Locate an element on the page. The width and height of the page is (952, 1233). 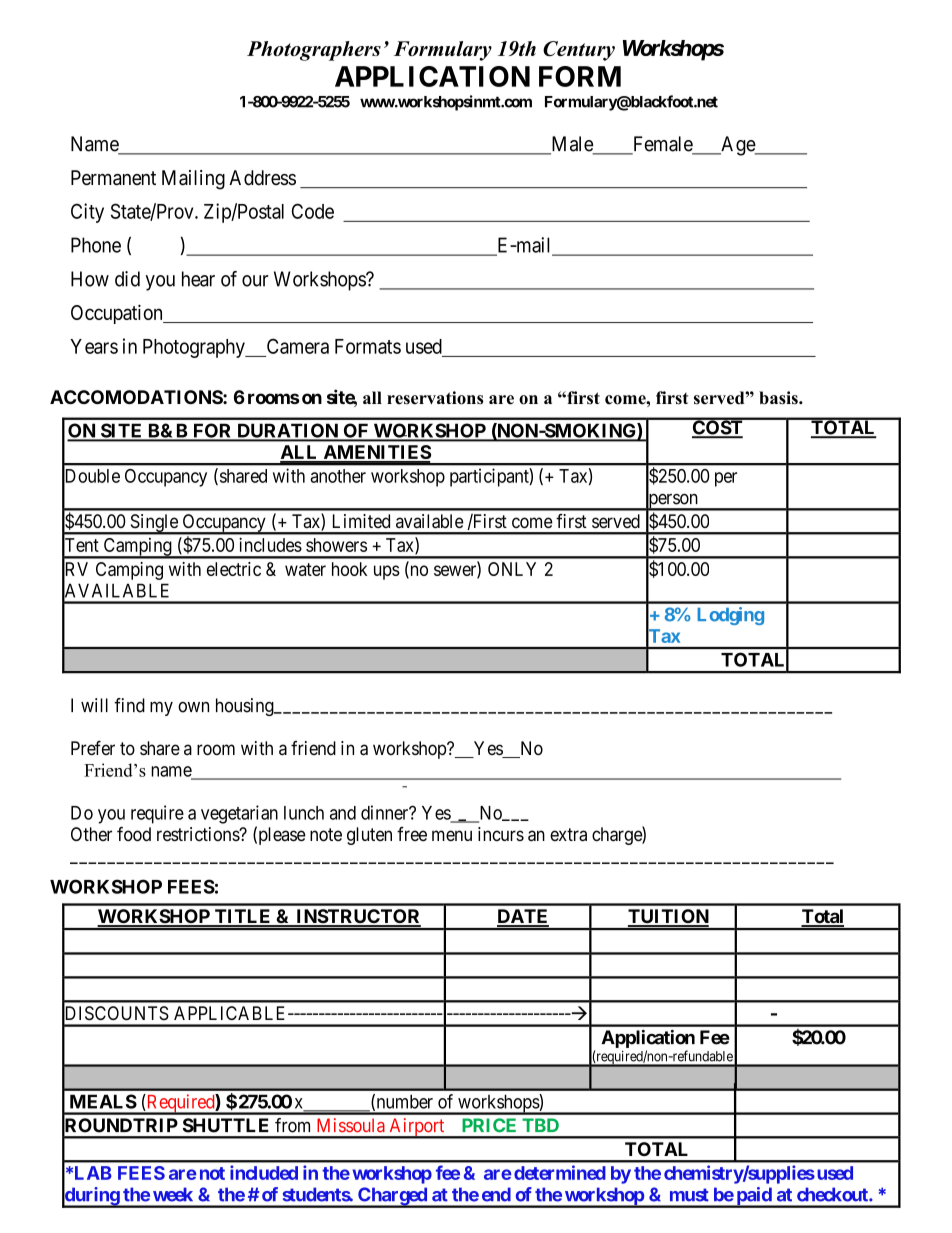
PRICE is located at coordinates (489, 1125).
